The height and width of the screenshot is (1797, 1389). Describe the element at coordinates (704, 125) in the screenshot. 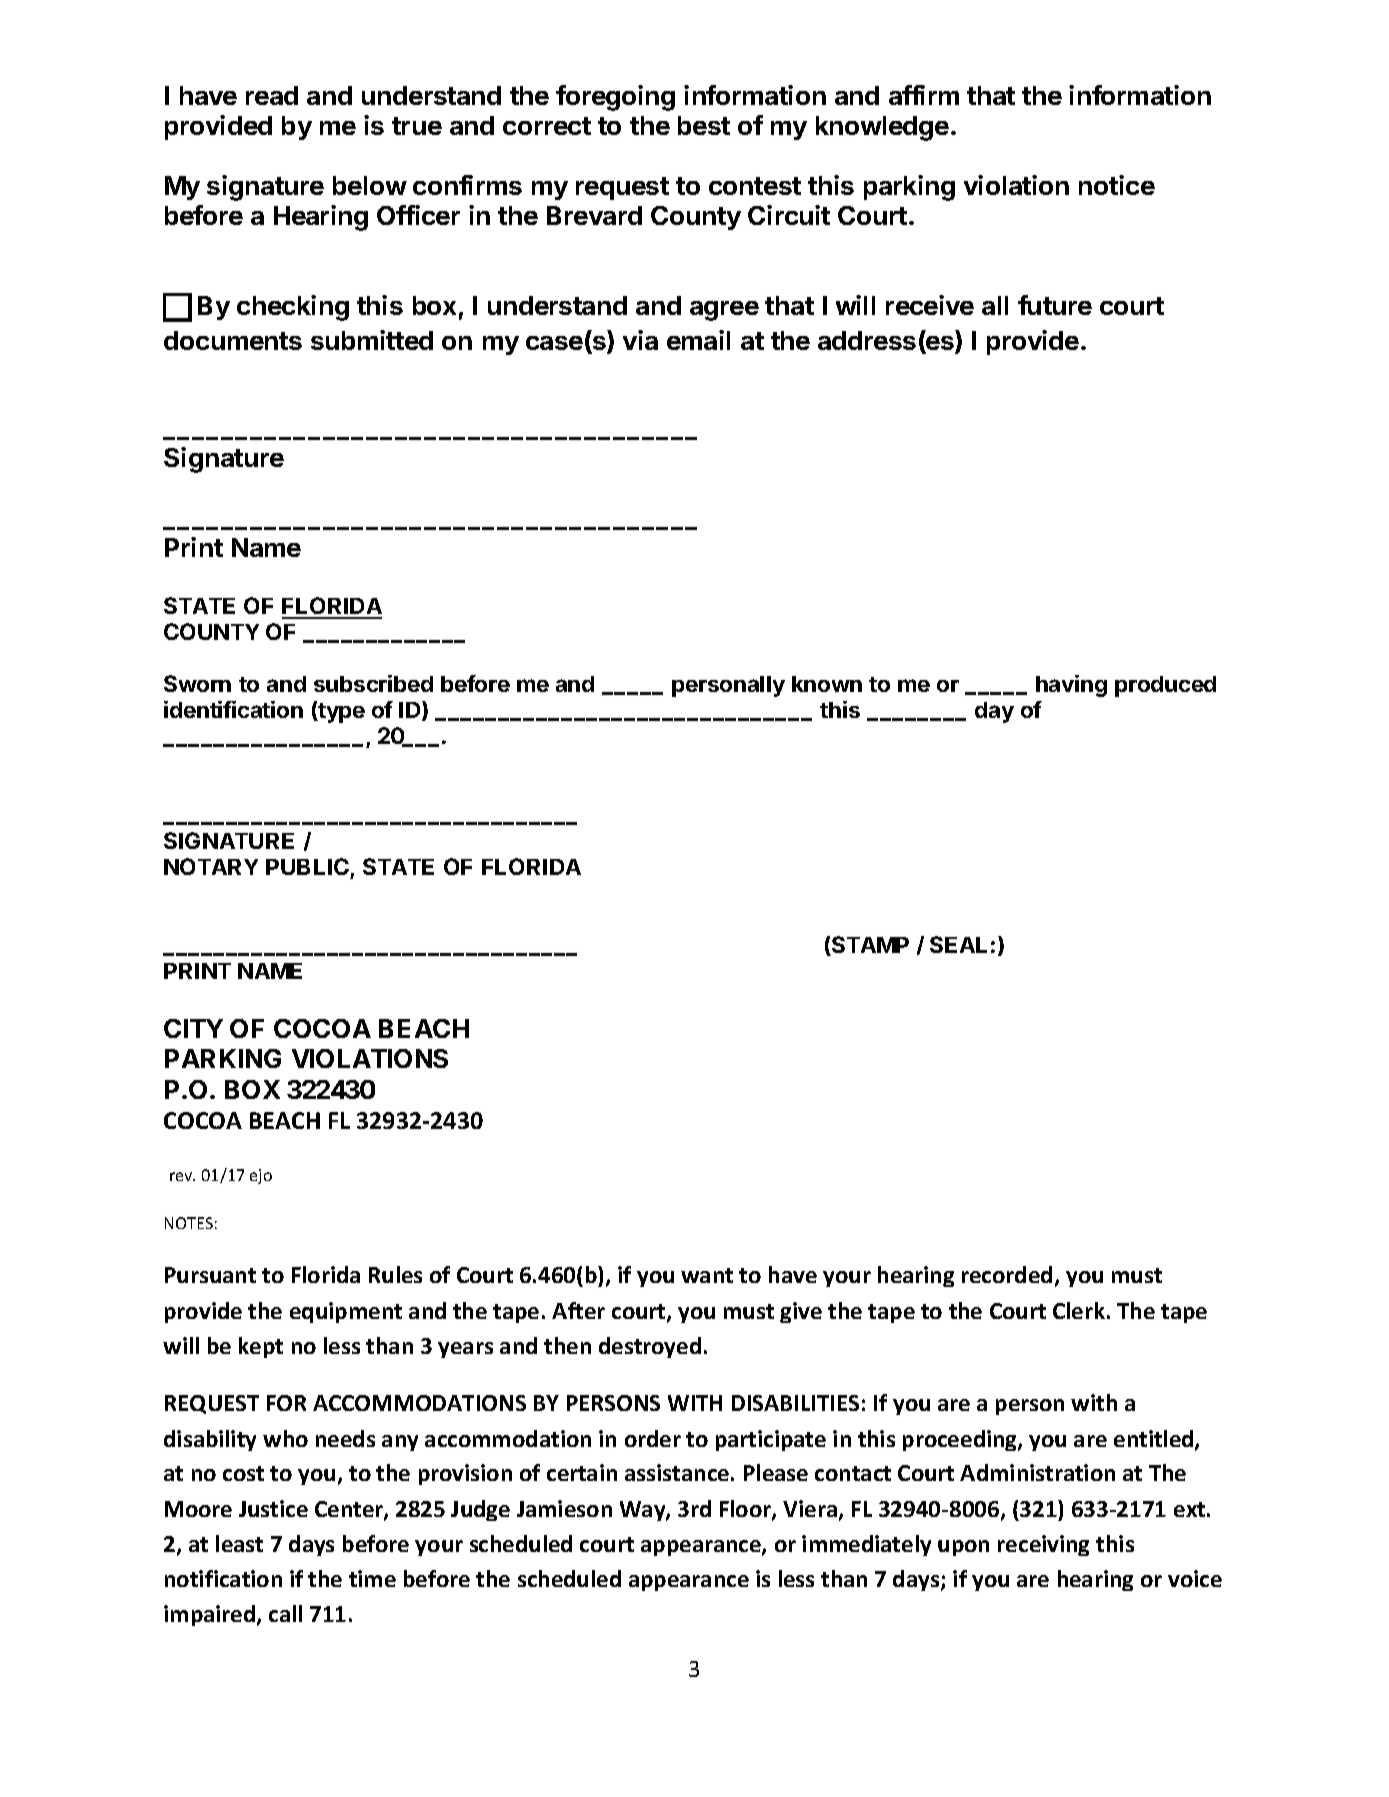

I see `best` at that location.
